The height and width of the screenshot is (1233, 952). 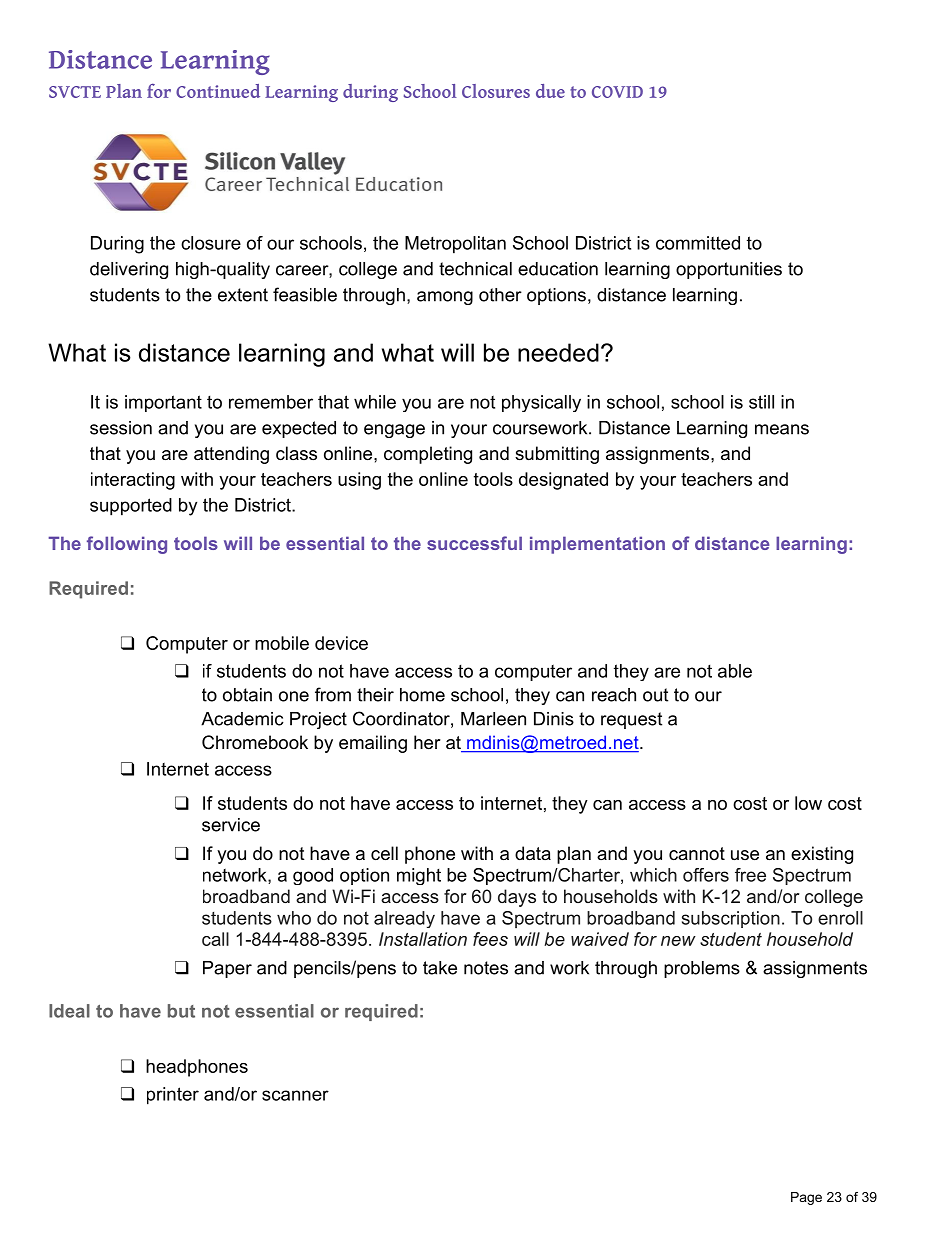 What do you see at coordinates (247, 695) in the screenshot?
I see `obtain` at bounding box center [247, 695].
